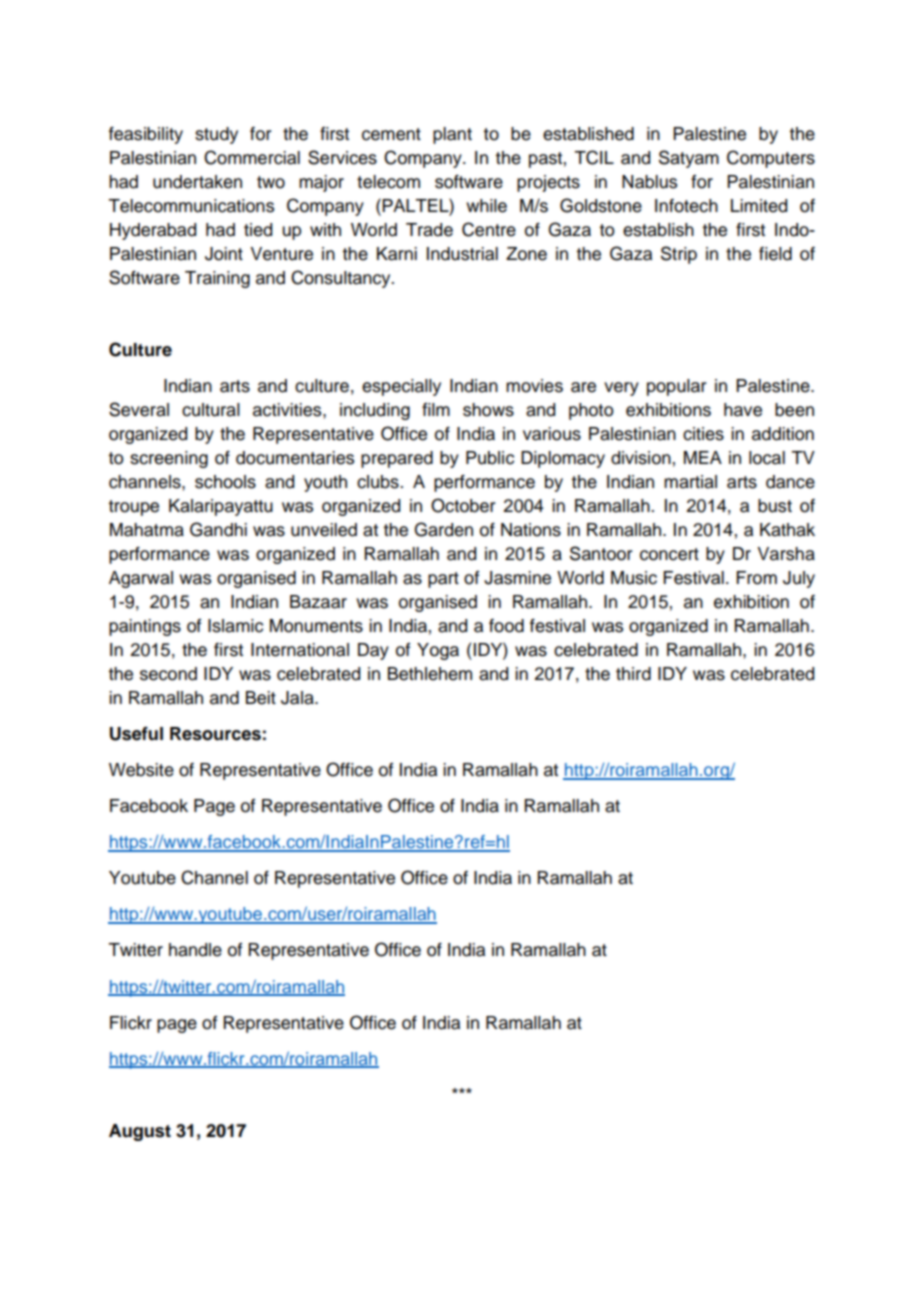  I want to click on Islamic, so click(235, 626).
